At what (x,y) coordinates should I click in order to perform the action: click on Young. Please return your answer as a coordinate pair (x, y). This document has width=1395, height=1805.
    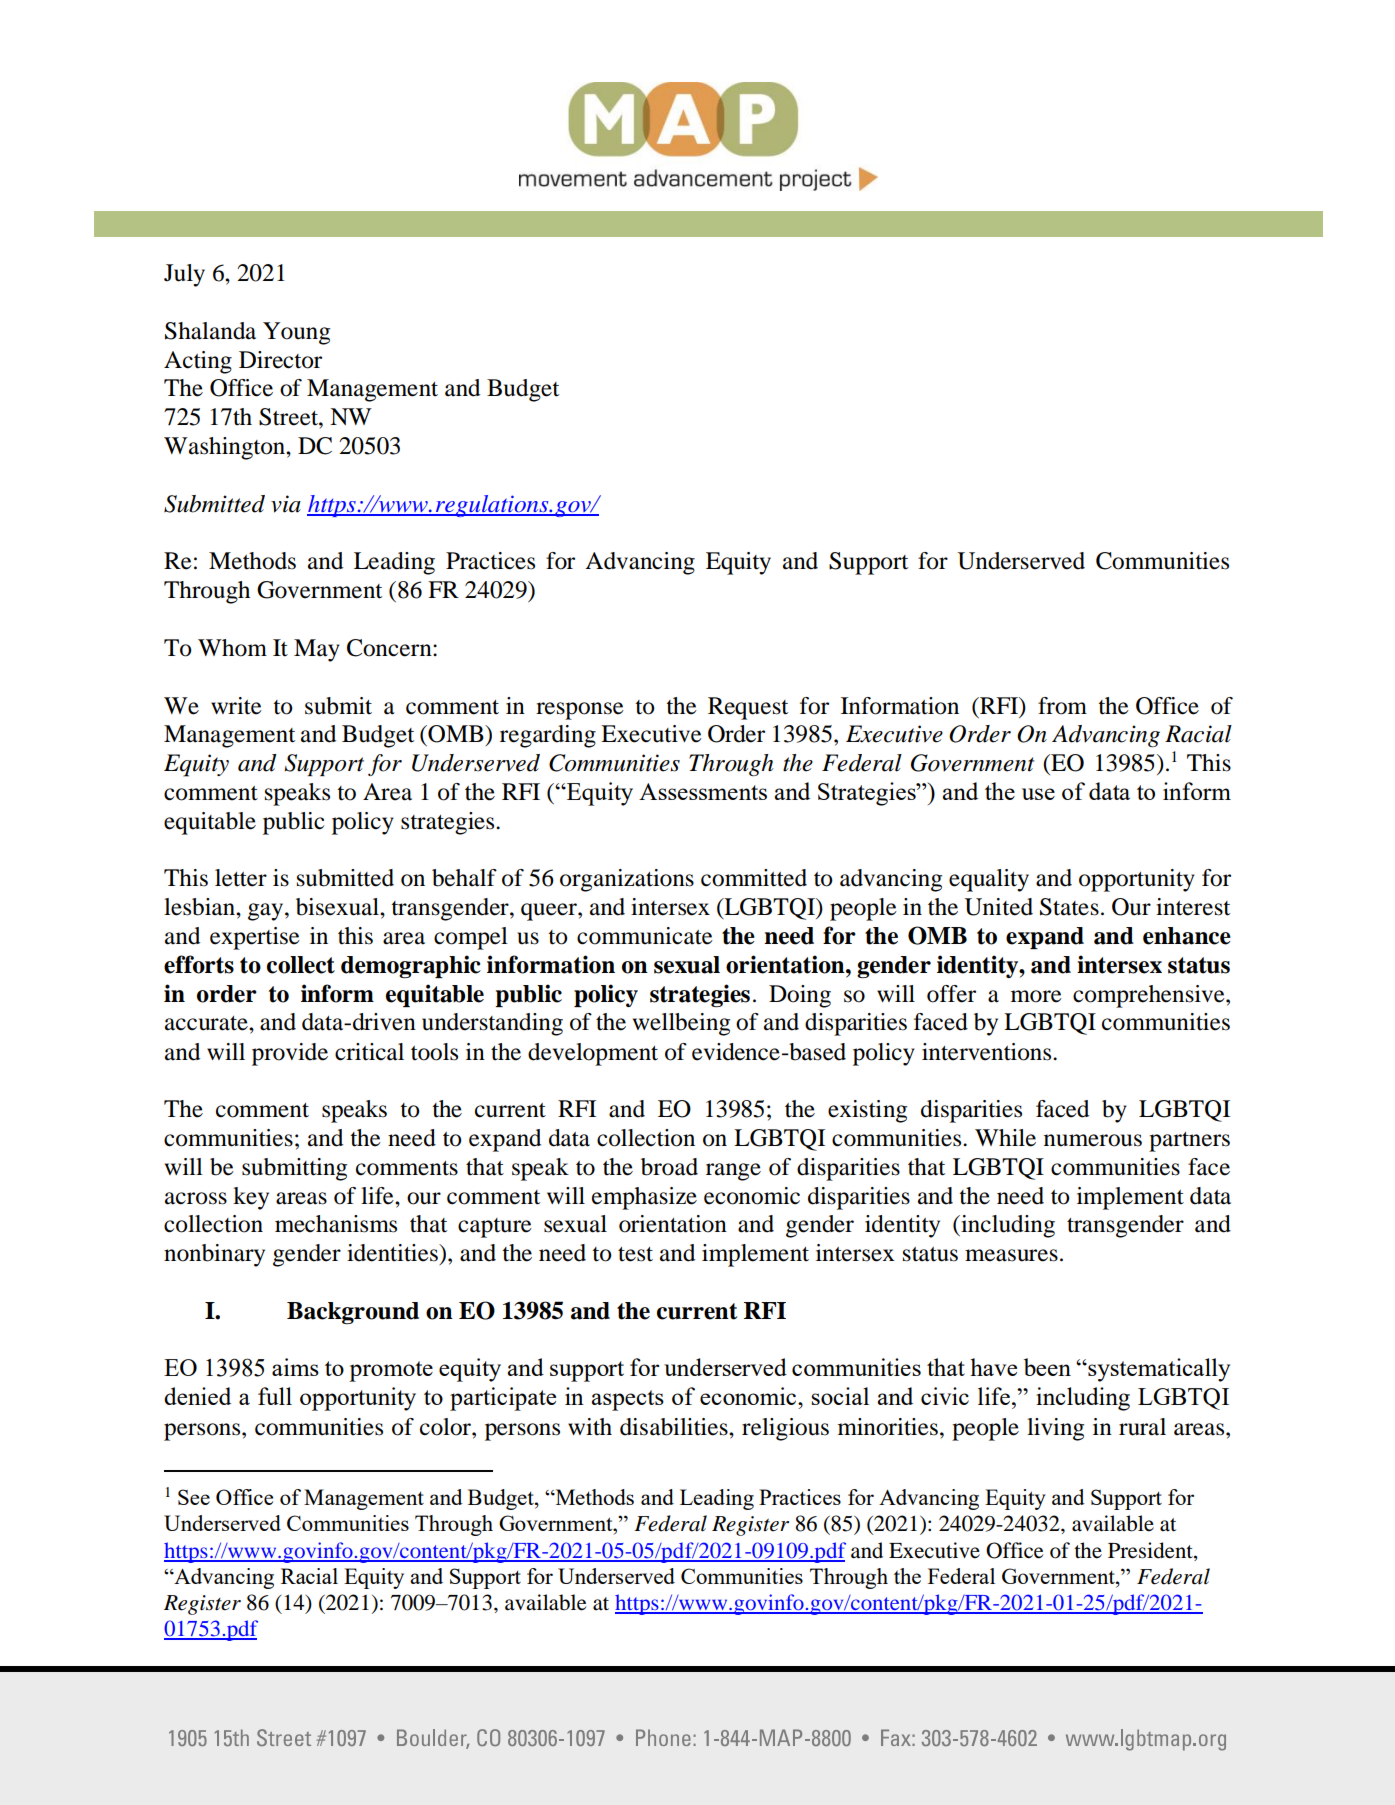
    Looking at the image, I should click on (296, 333).
